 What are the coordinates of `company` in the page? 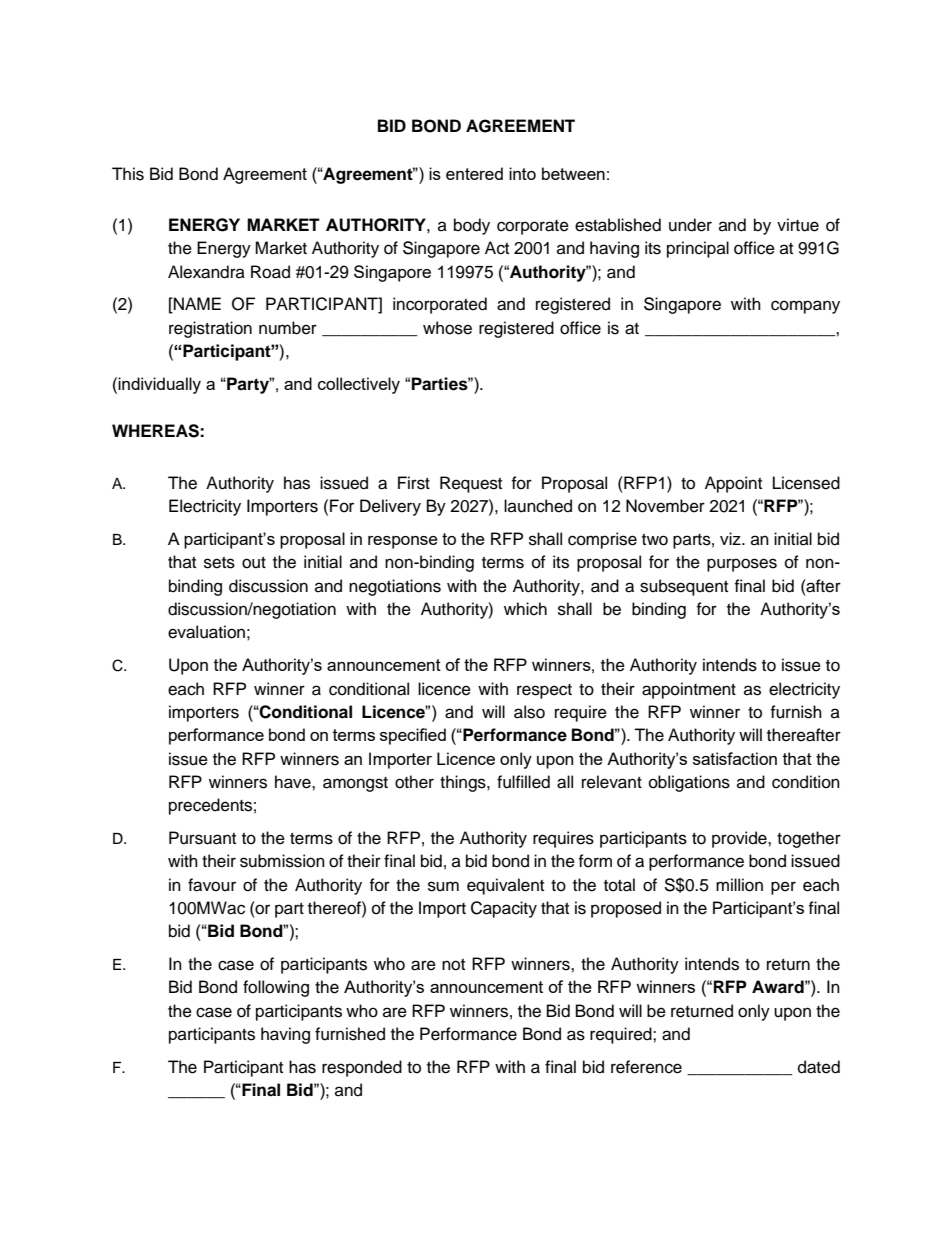 It's located at (805, 307).
